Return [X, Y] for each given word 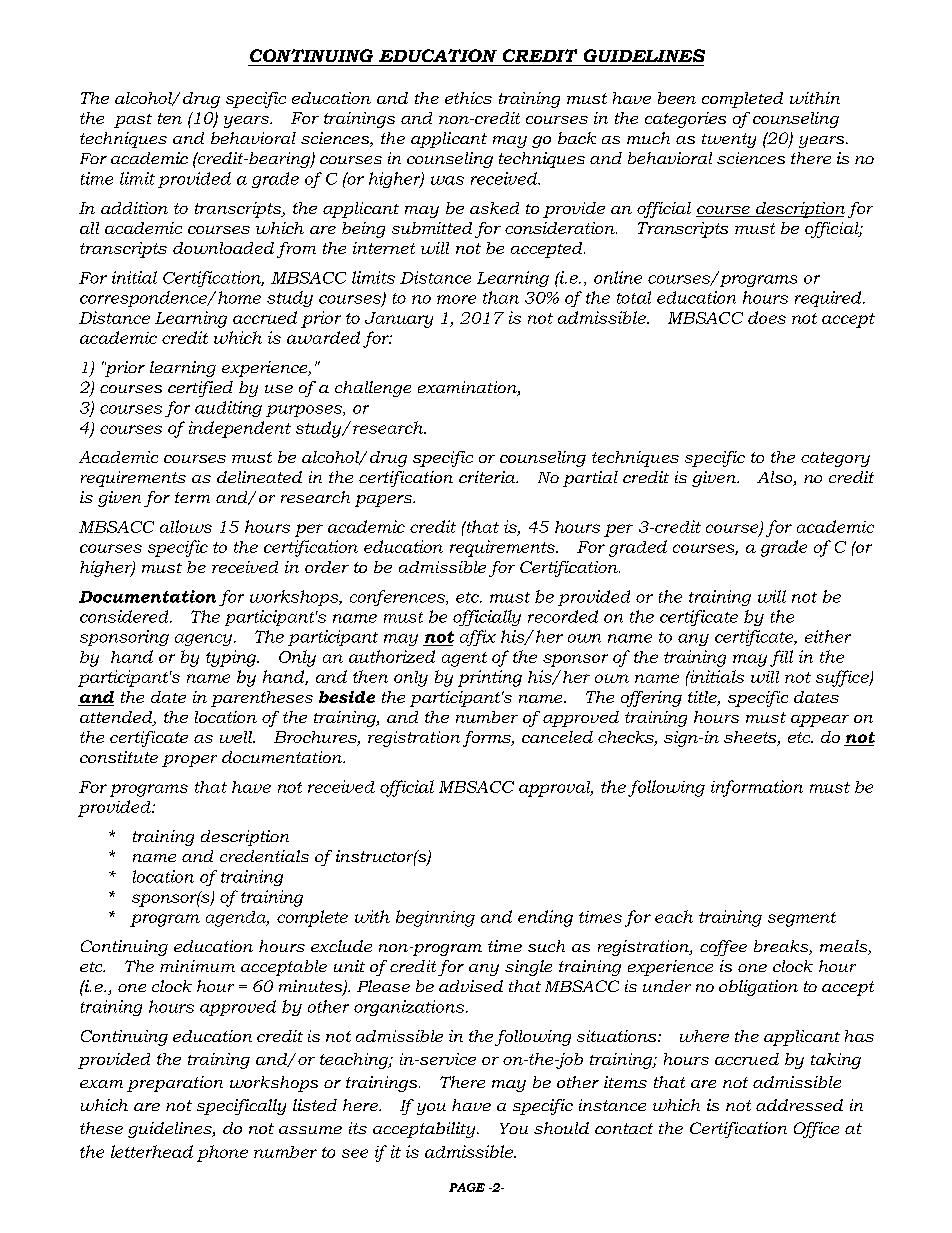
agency [205, 640]
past [133, 121]
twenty [729, 140]
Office [816, 1130]
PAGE [467, 1187]
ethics [468, 98]
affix [478, 638]
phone [222, 1153]
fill [781, 658]
